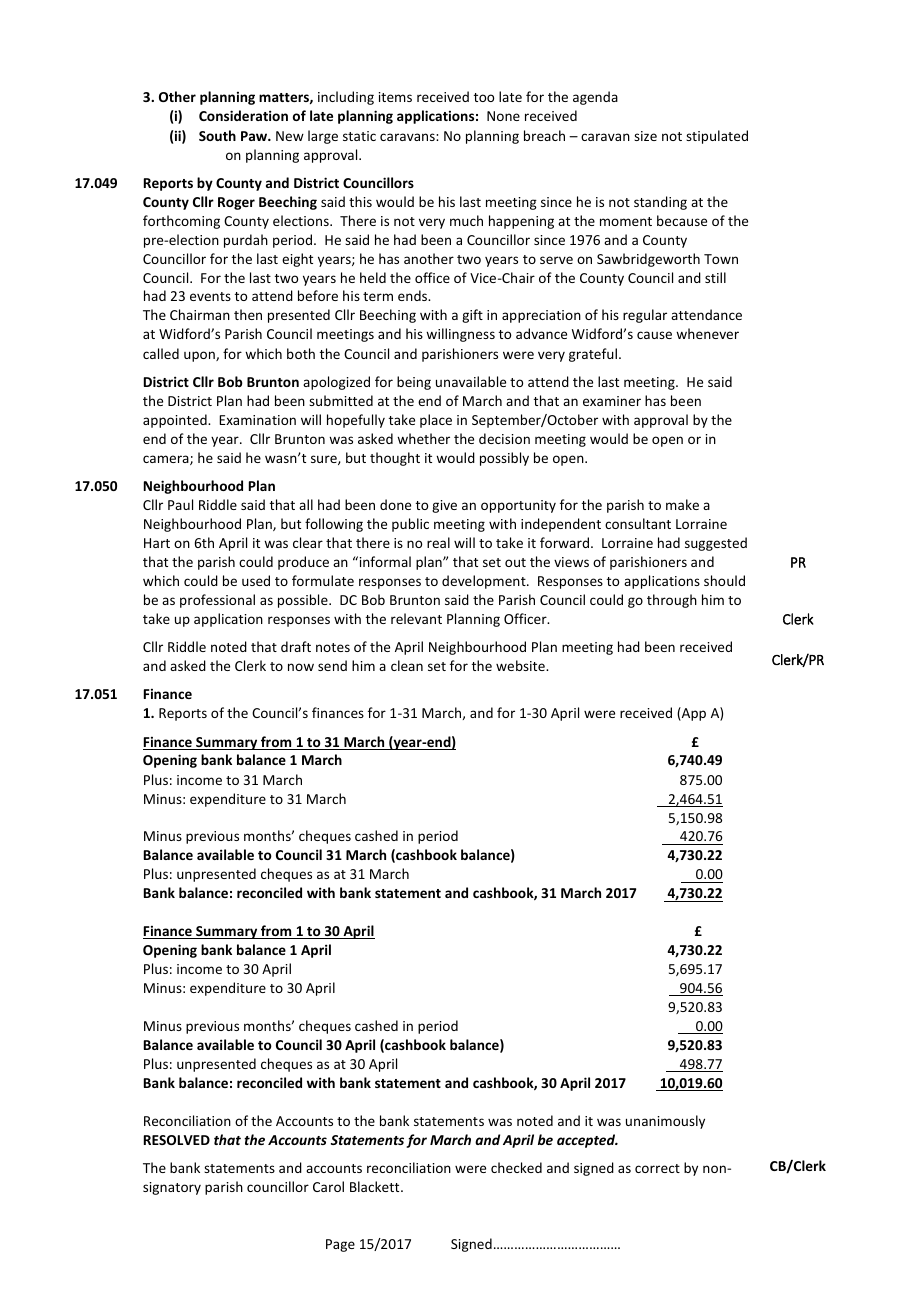 The width and height of the screenshot is (924, 1308). What do you see at coordinates (672, 601) in the screenshot?
I see `through` at bounding box center [672, 601].
